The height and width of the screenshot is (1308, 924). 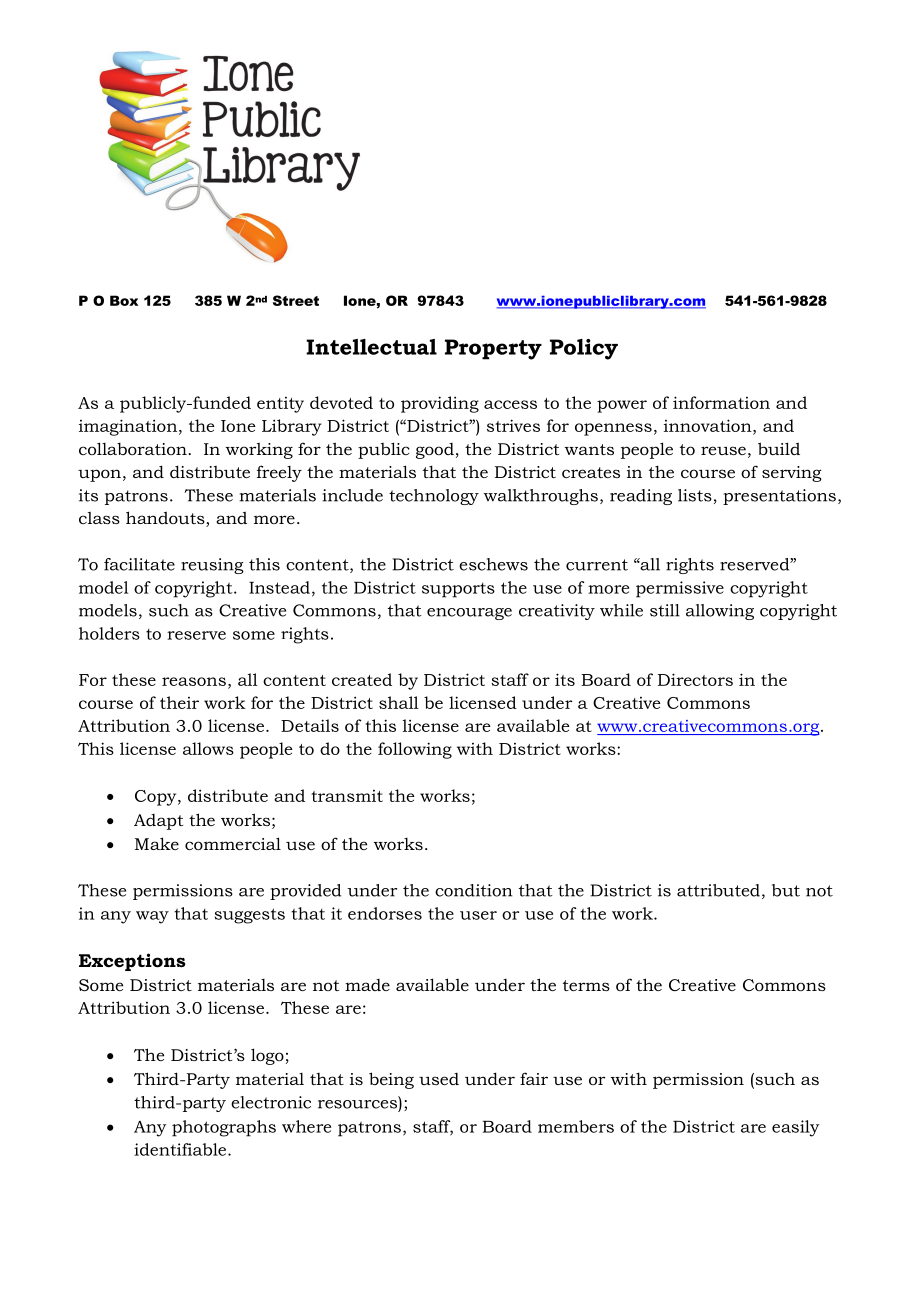 I want to click on used, so click(x=439, y=1079).
